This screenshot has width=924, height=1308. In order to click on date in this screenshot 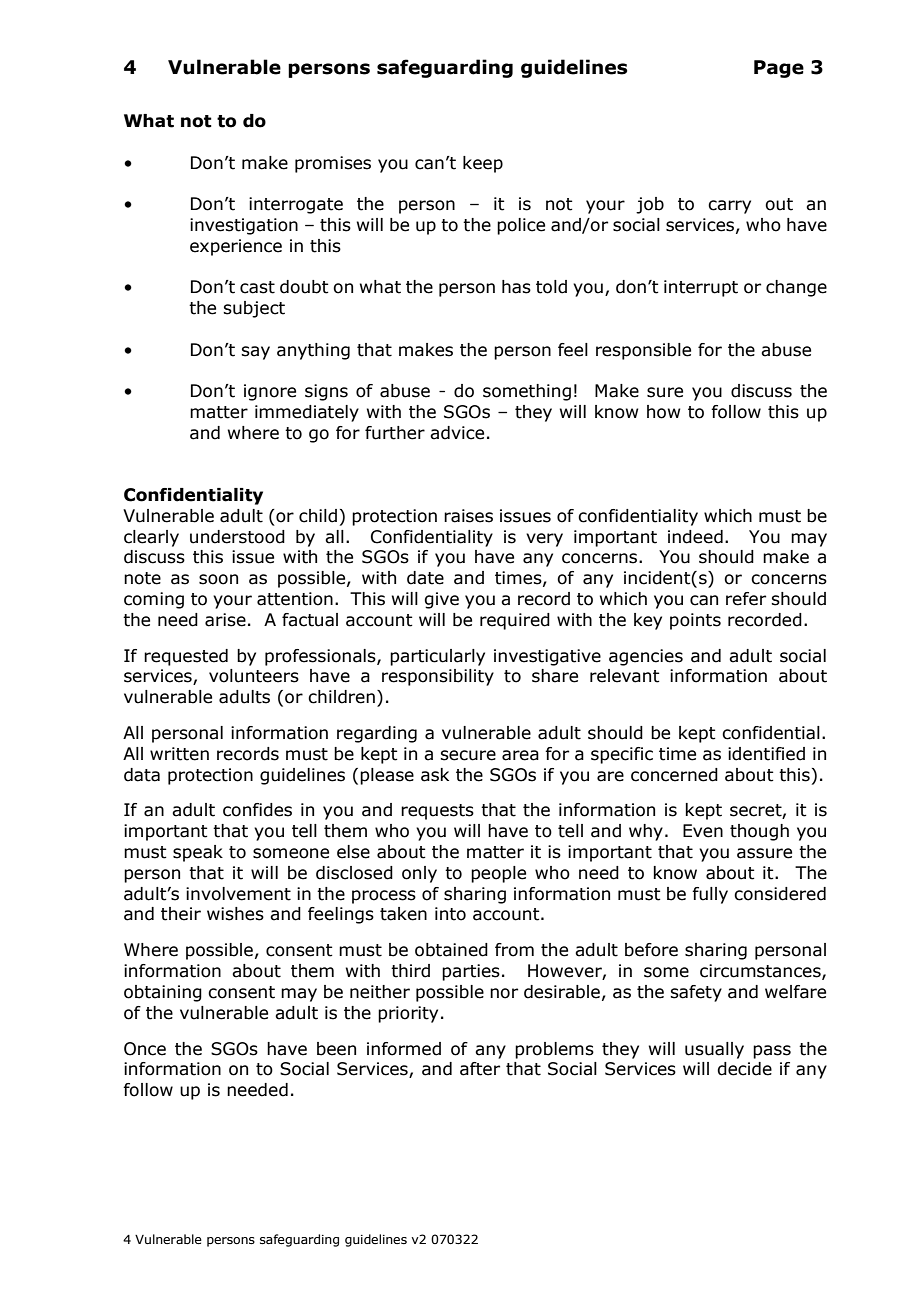, I will do `click(425, 578)`.
